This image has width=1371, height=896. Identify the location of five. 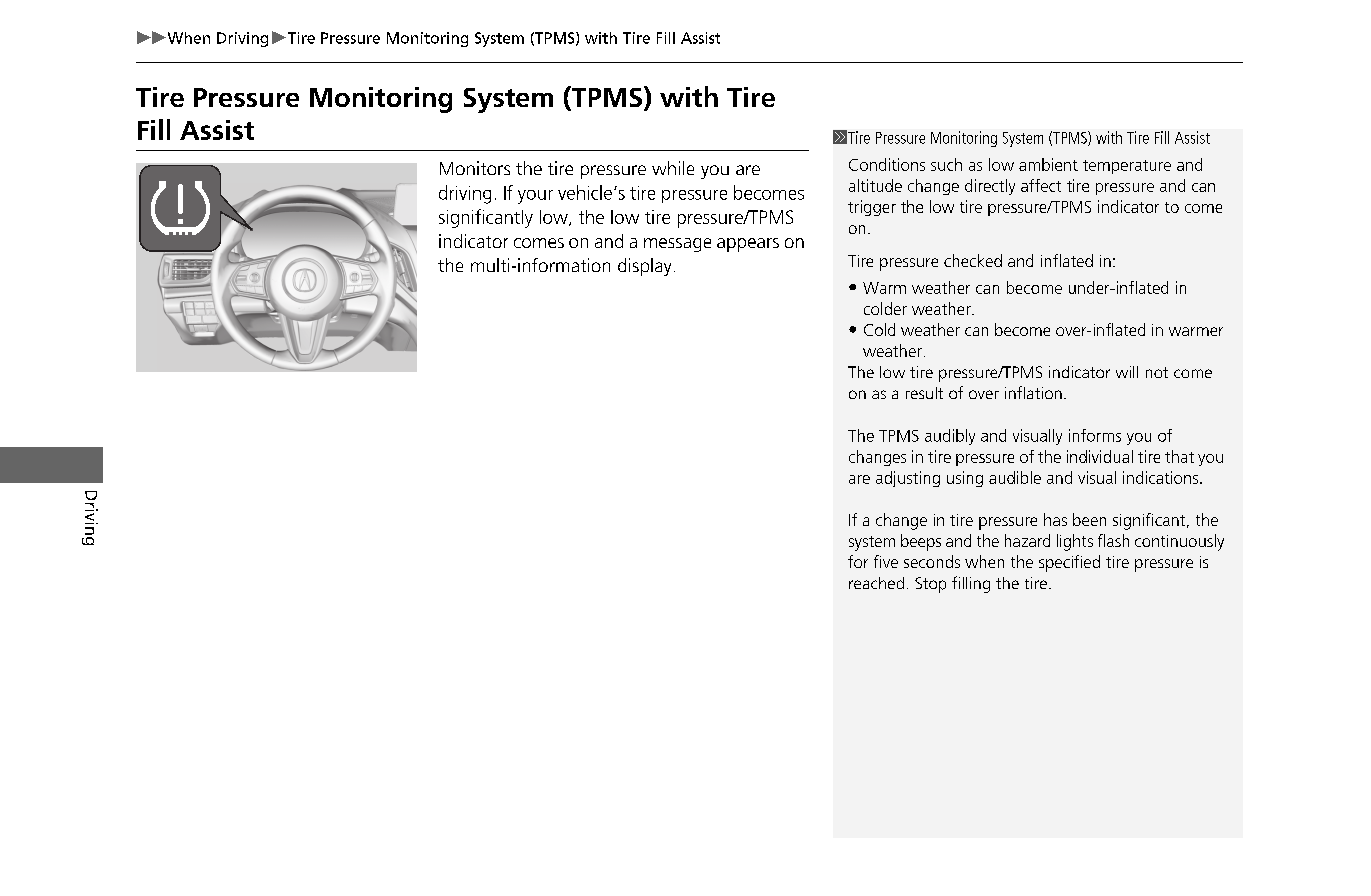
(886, 561).
